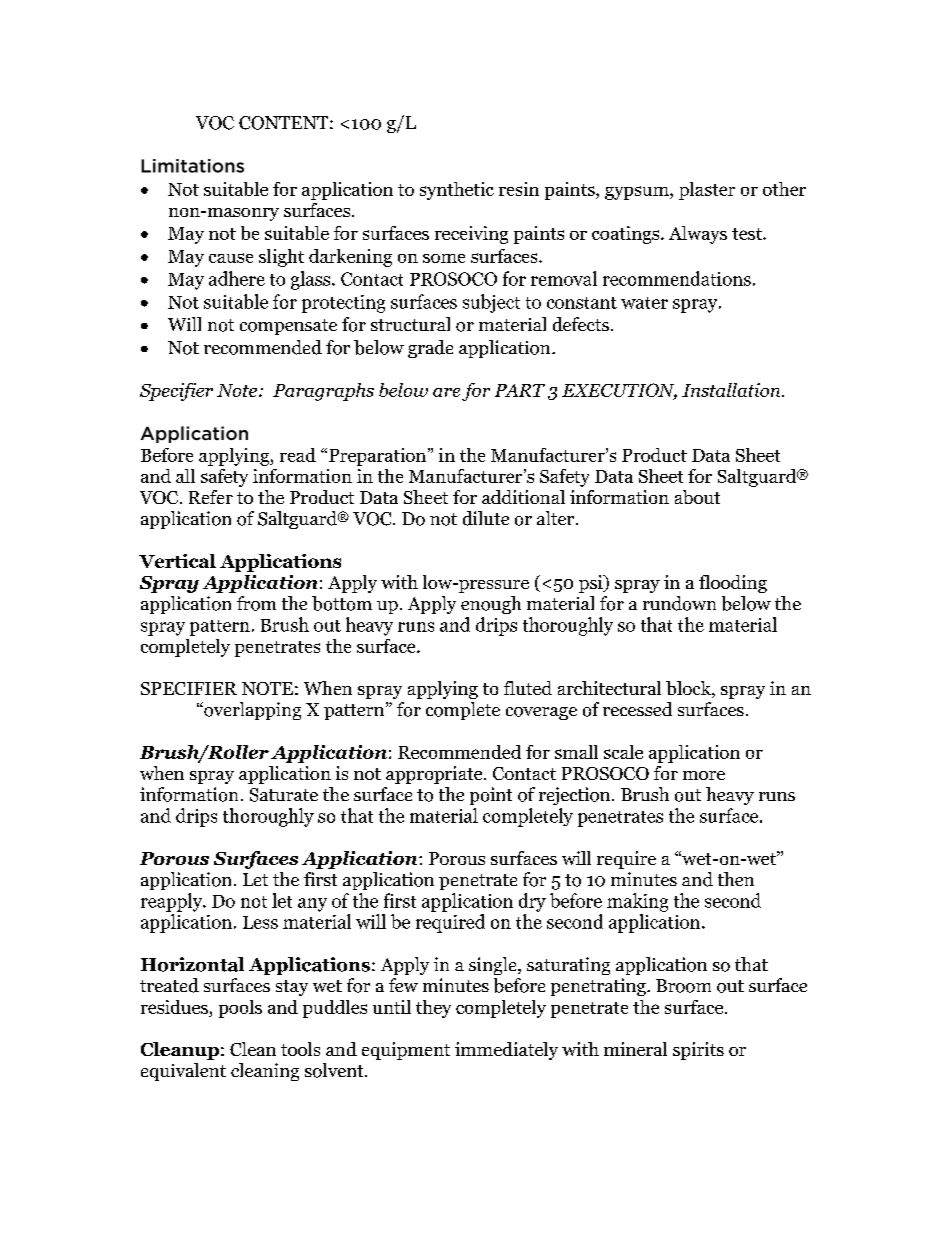  Describe the element at coordinates (679, 603) in the image. I see `rundown` at that location.
